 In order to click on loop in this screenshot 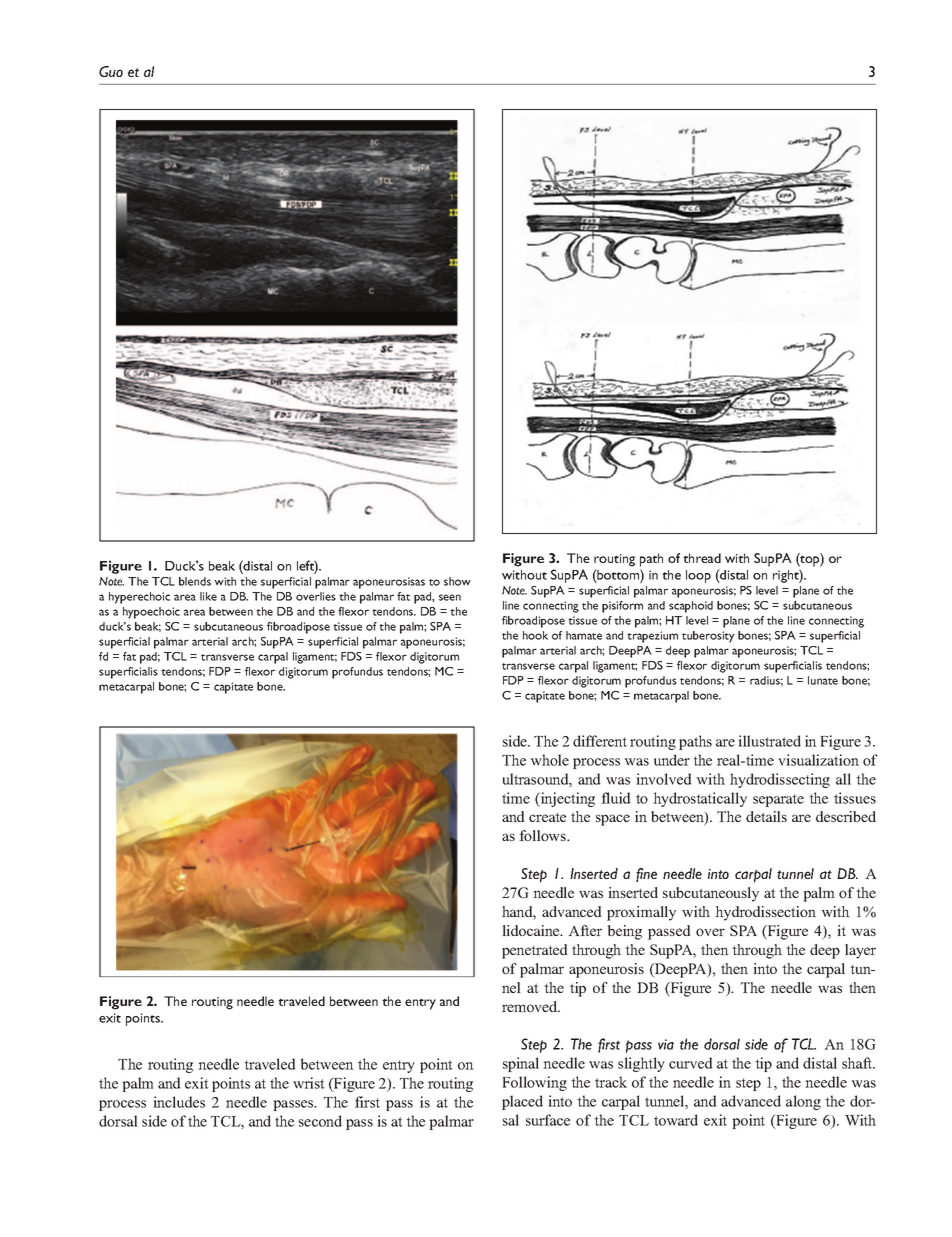, I will do `click(698, 576)`.
